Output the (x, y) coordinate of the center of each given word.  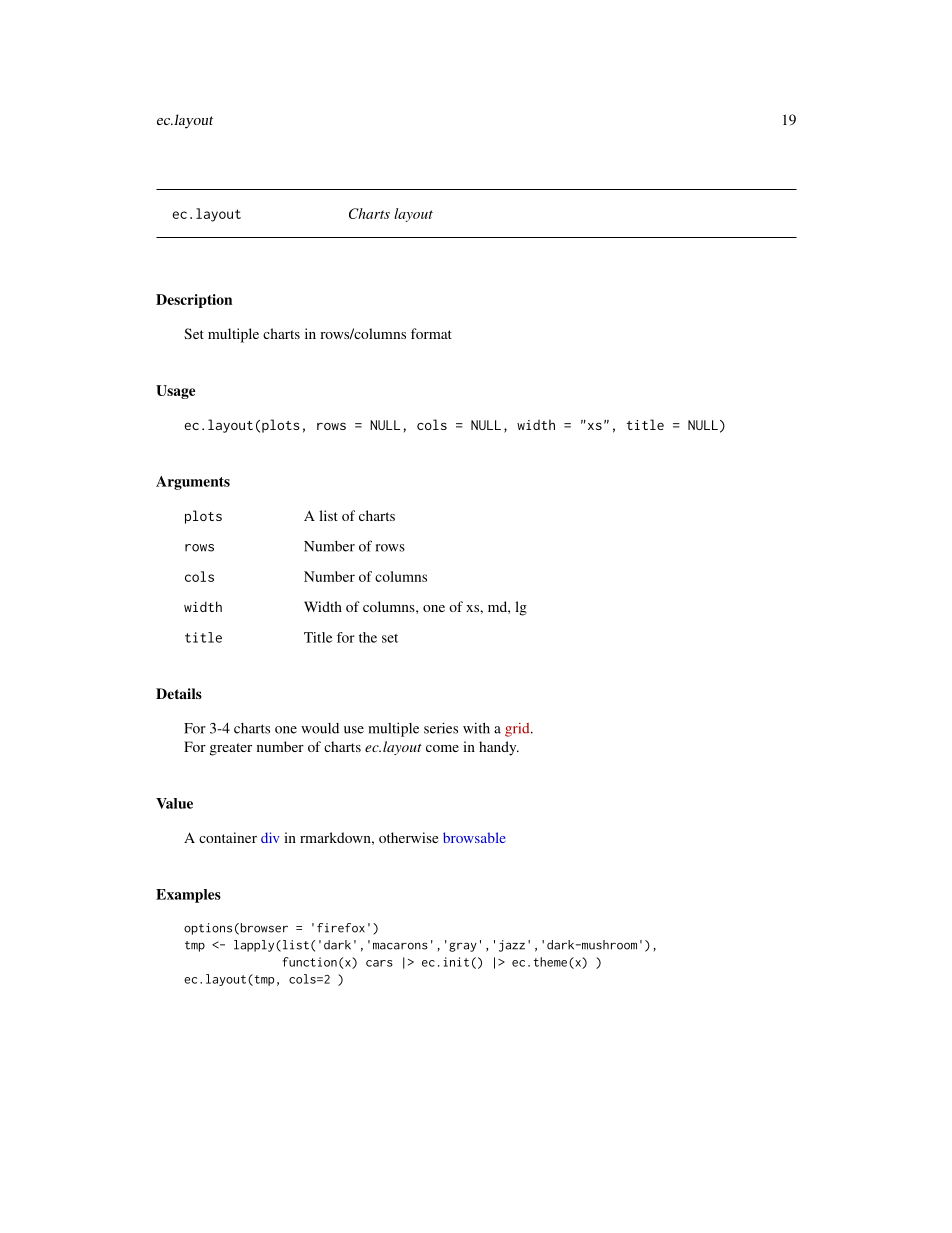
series (441, 728)
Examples (188, 896)
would (320, 728)
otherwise (408, 837)
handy (499, 748)
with (476, 728)
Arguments (193, 483)
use (354, 730)
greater (231, 749)
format (431, 333)
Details (179, 693)
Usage (176, 392)
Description (194, 301)
